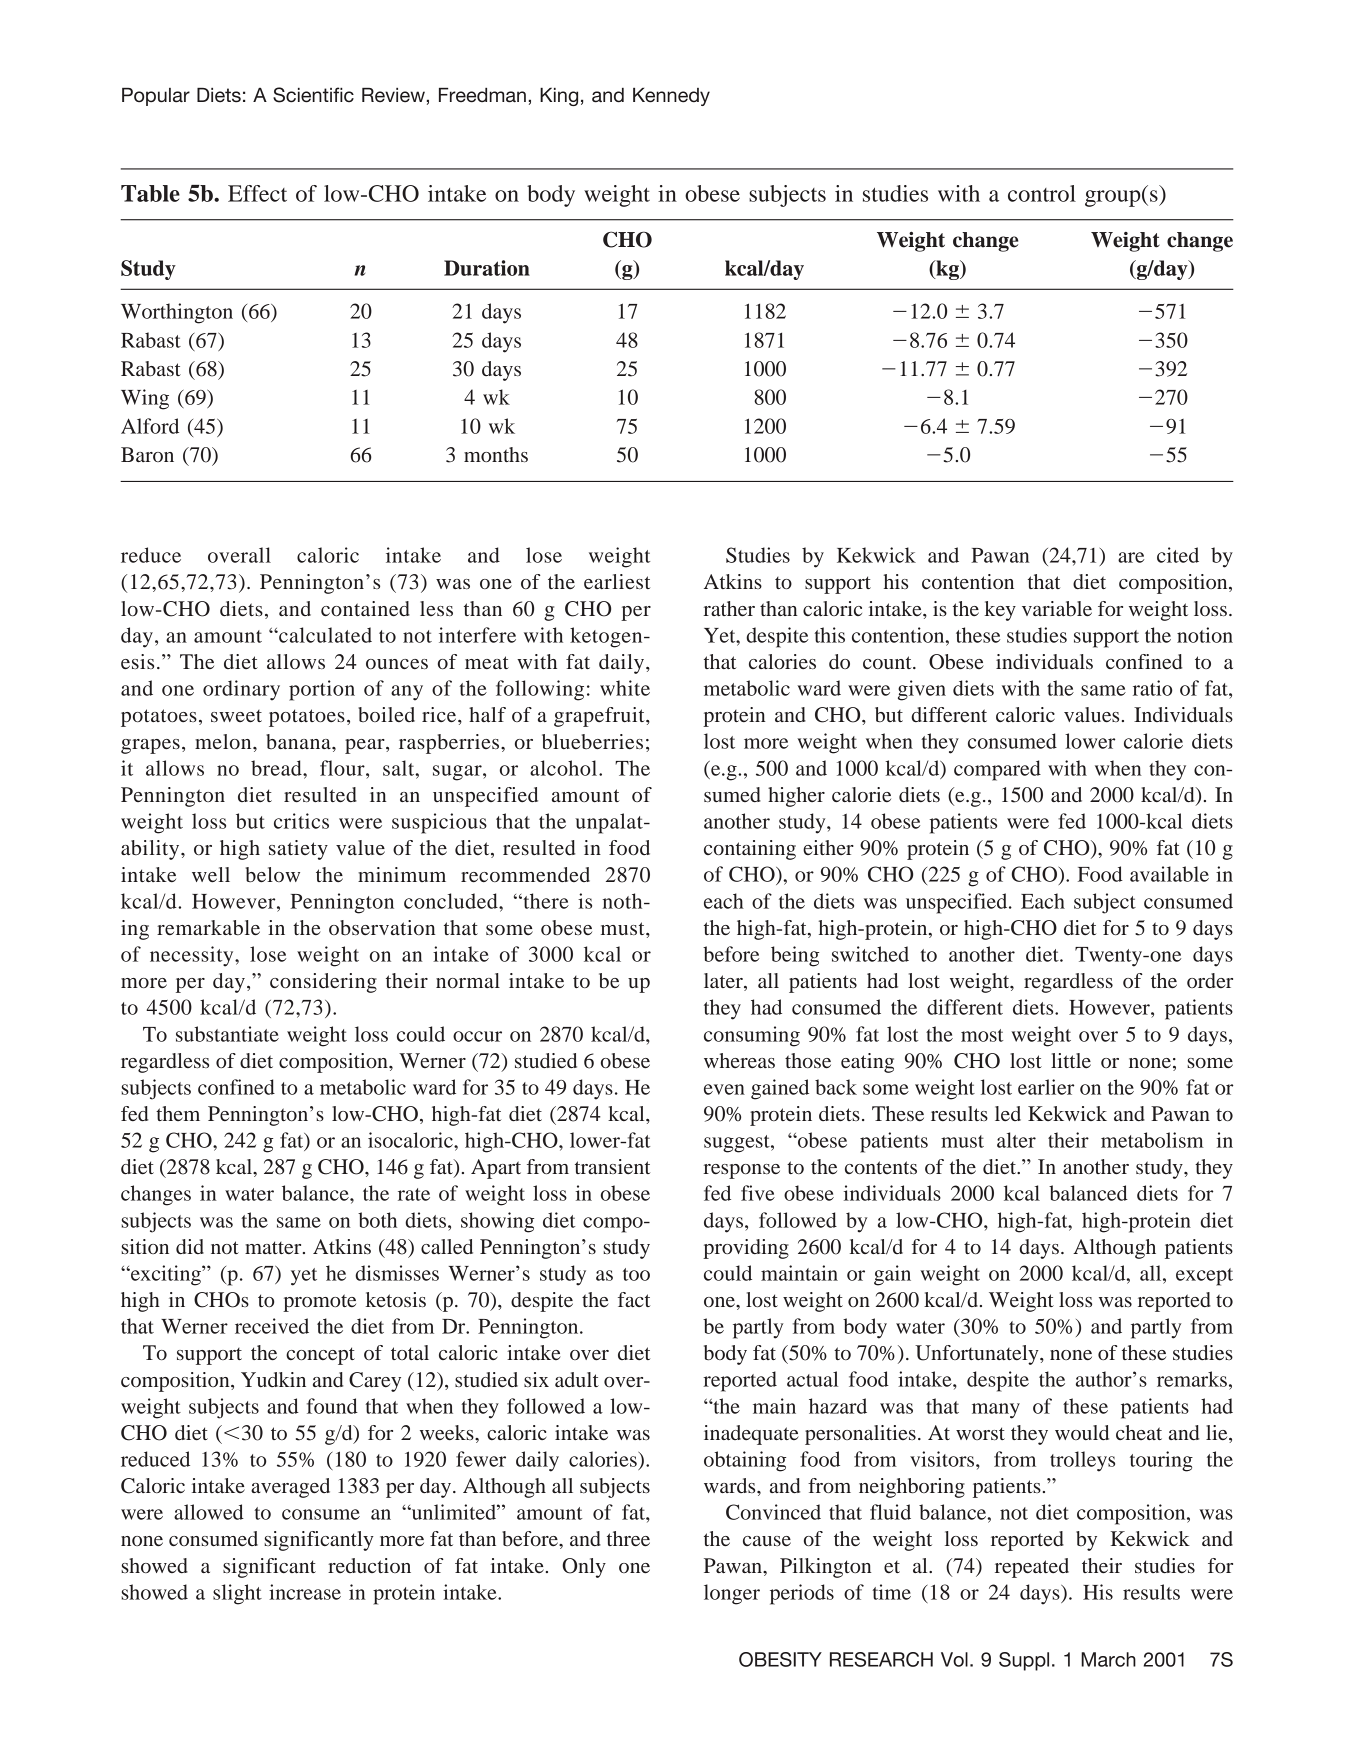 This screenshot has width=1351, height=1749. Describe the element at coordinates (1169, 874) in the screenshot. I see `available` at that location.
